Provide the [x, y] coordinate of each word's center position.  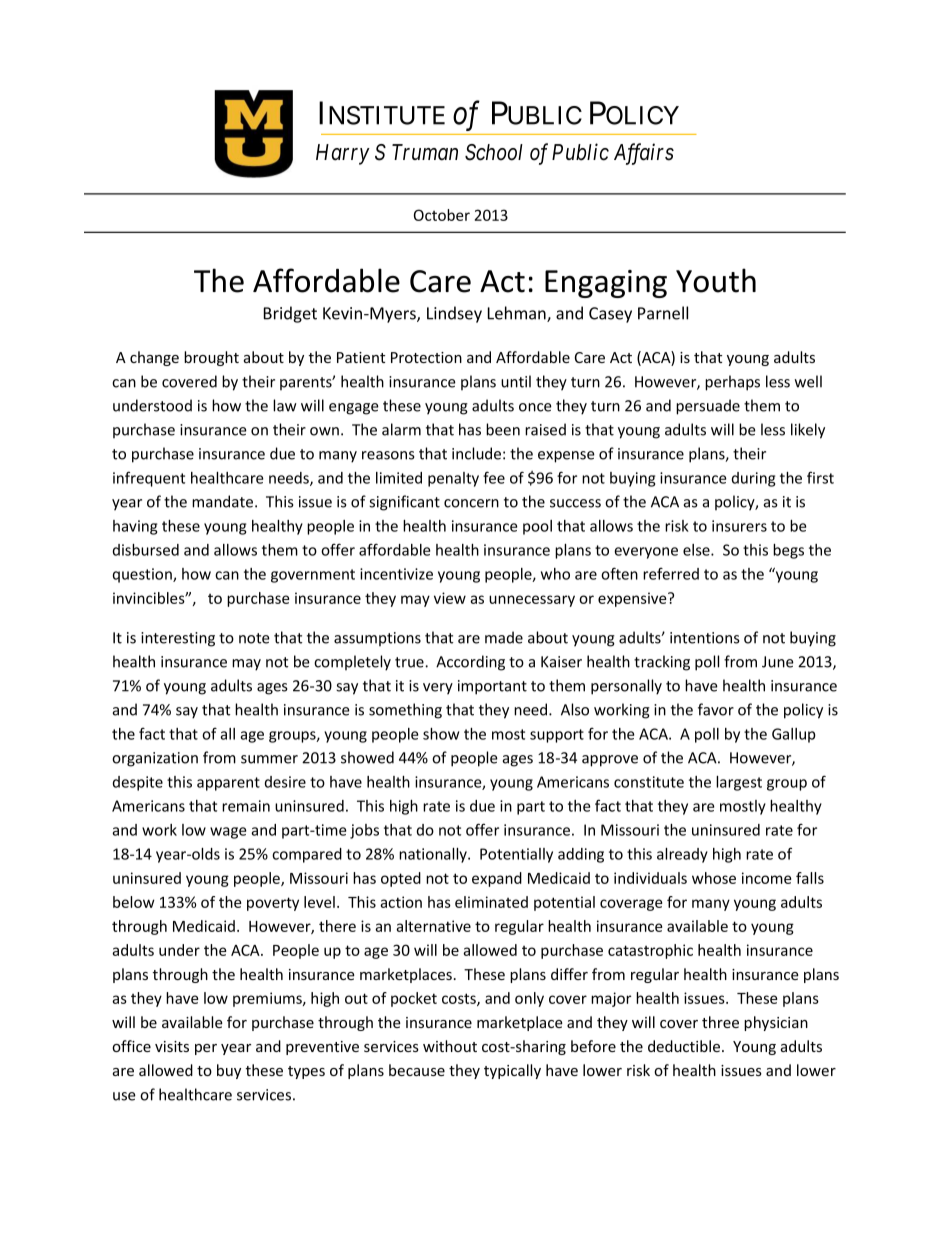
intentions [705, 638]
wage [228, 833]
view [450, 598]
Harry [343, 154]
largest [739, 783]
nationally [434, 855]
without [450, 1046]
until [516, 381]
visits [172, 1046]
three [720, 1022]
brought [211, 358]
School [494, 152]
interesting [178, 639]
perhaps [732, 383]
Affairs [644, 154]
